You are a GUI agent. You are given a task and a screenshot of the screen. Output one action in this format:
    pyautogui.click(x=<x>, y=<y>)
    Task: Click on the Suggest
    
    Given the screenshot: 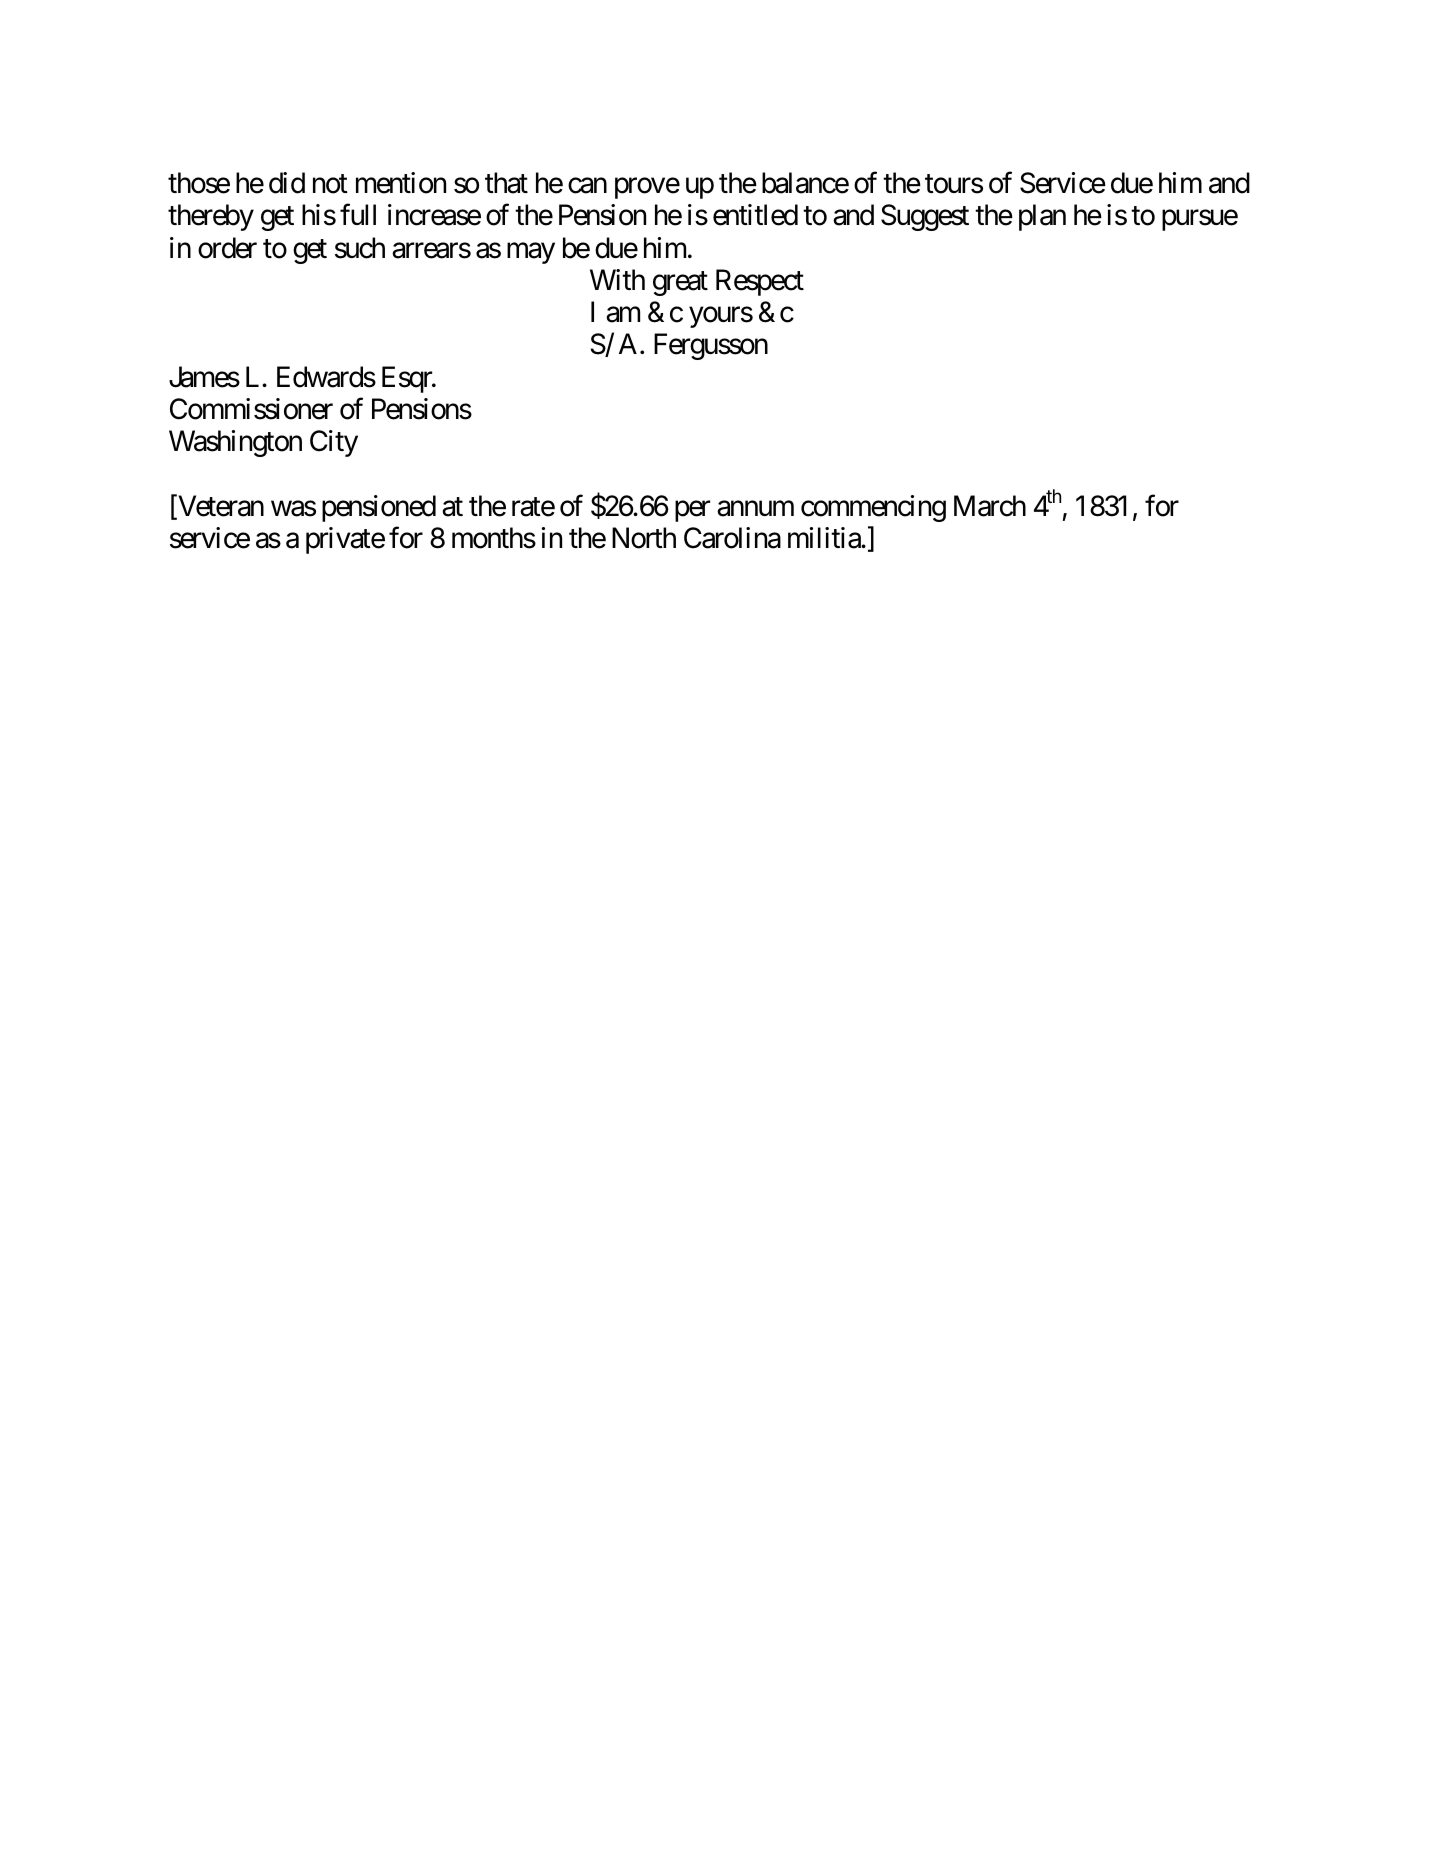 What is the action you would take?
    pyautogui.click(x=925, y=217)
